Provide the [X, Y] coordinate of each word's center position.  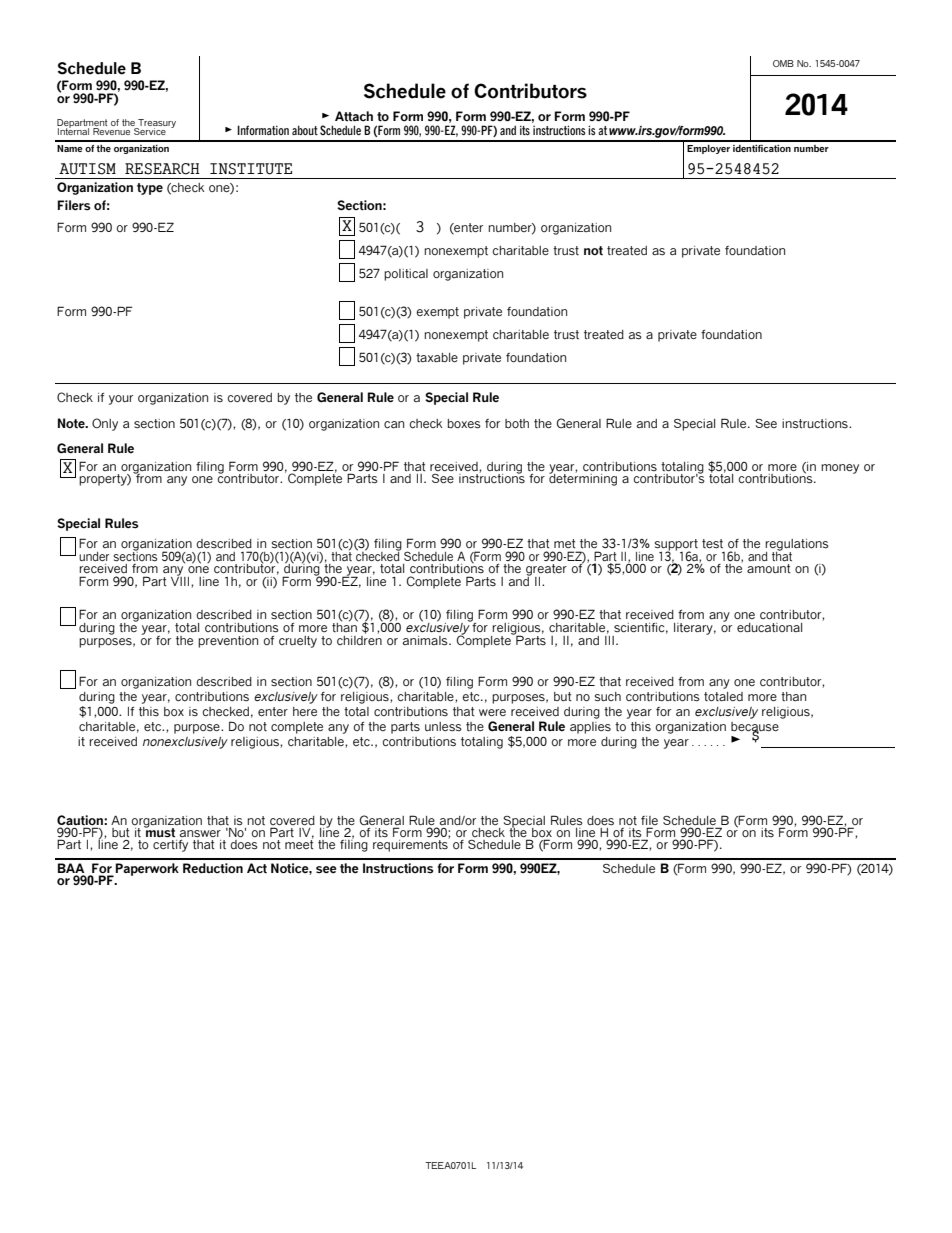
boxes [464, 423]
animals [426, 640]
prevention [228, 642]
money [840, 469]
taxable [437, 357]
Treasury [156, 124]
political [406, 275]
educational [769, 627]
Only [105, 424]
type [150, 189]
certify [170, 846]
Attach [354, 116]
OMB [783, 63]
